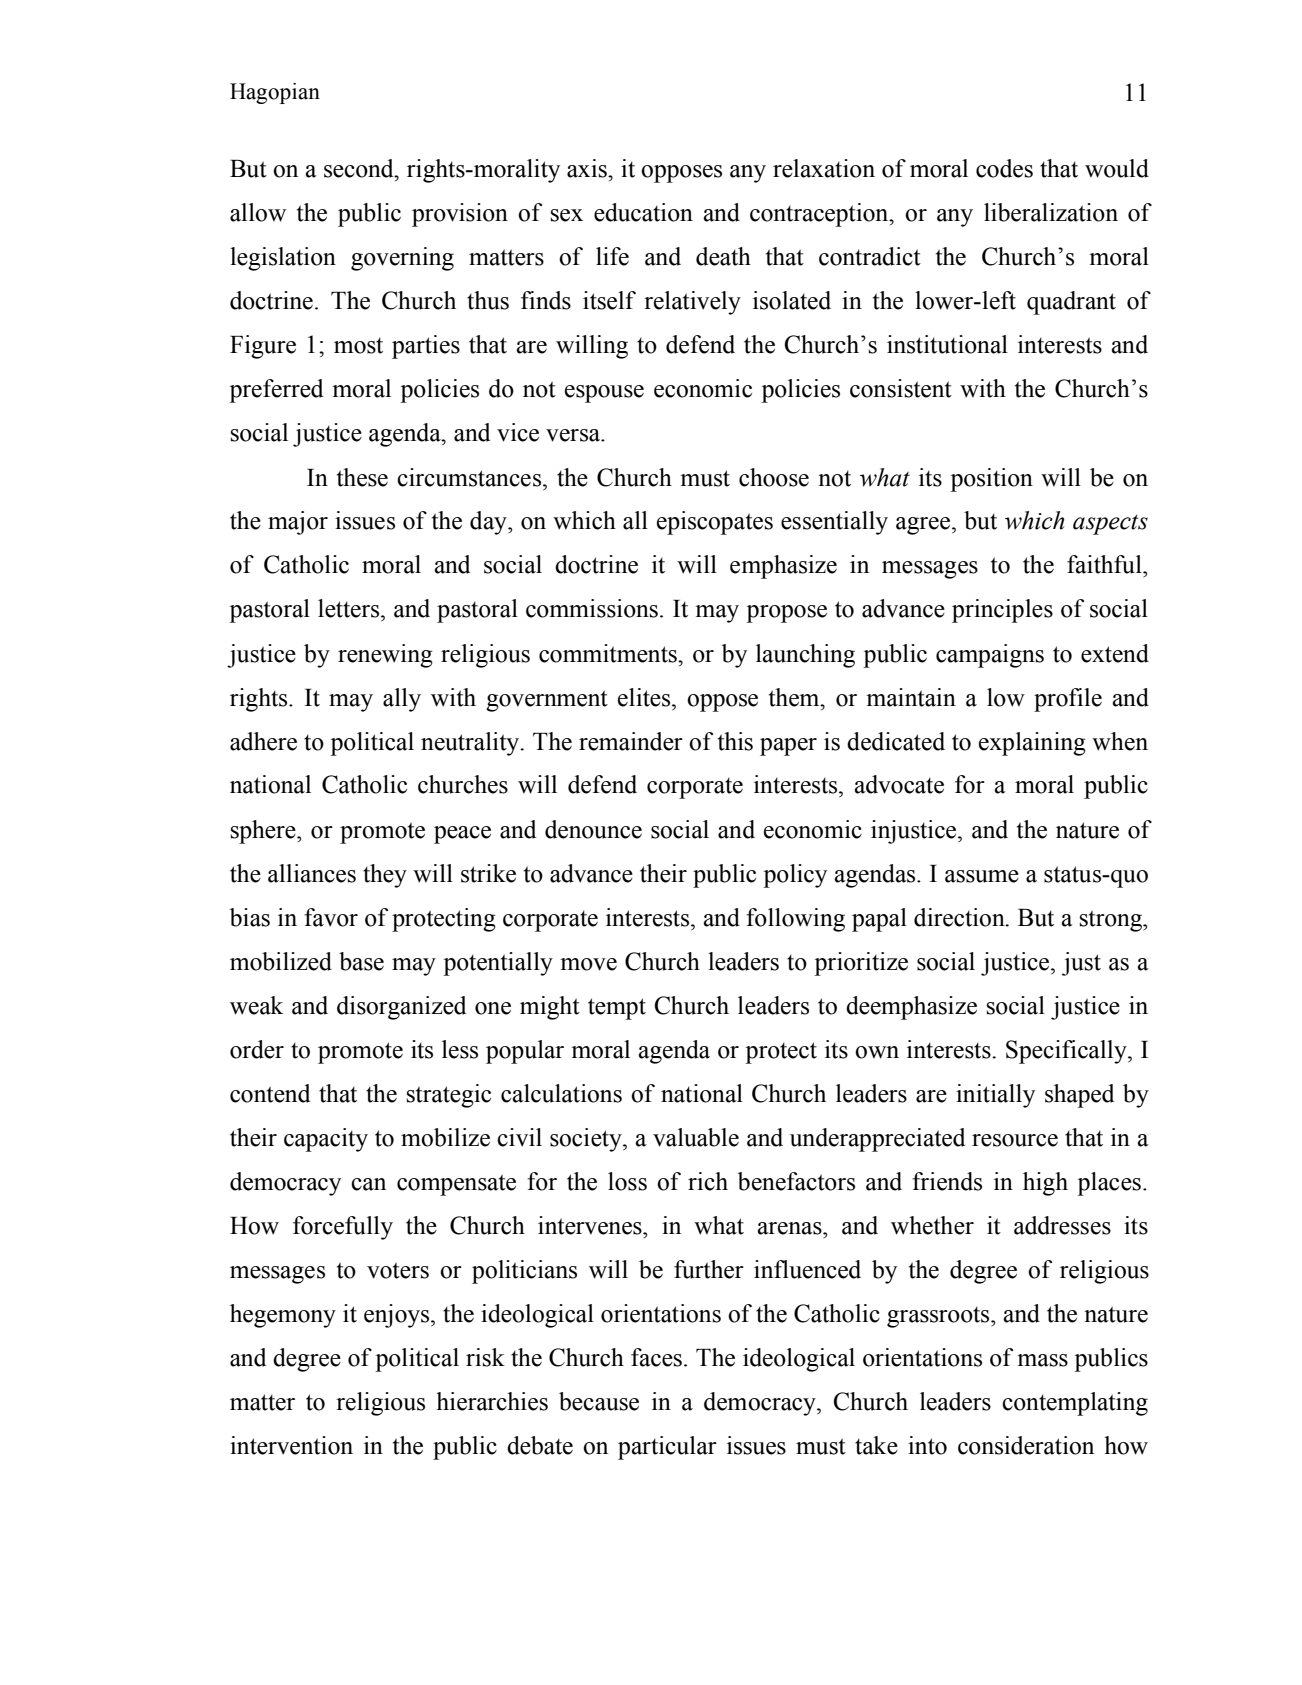  What do you see at coordinates (643, 212) in the image?
I see `education` at bounding box center [643, 212].
